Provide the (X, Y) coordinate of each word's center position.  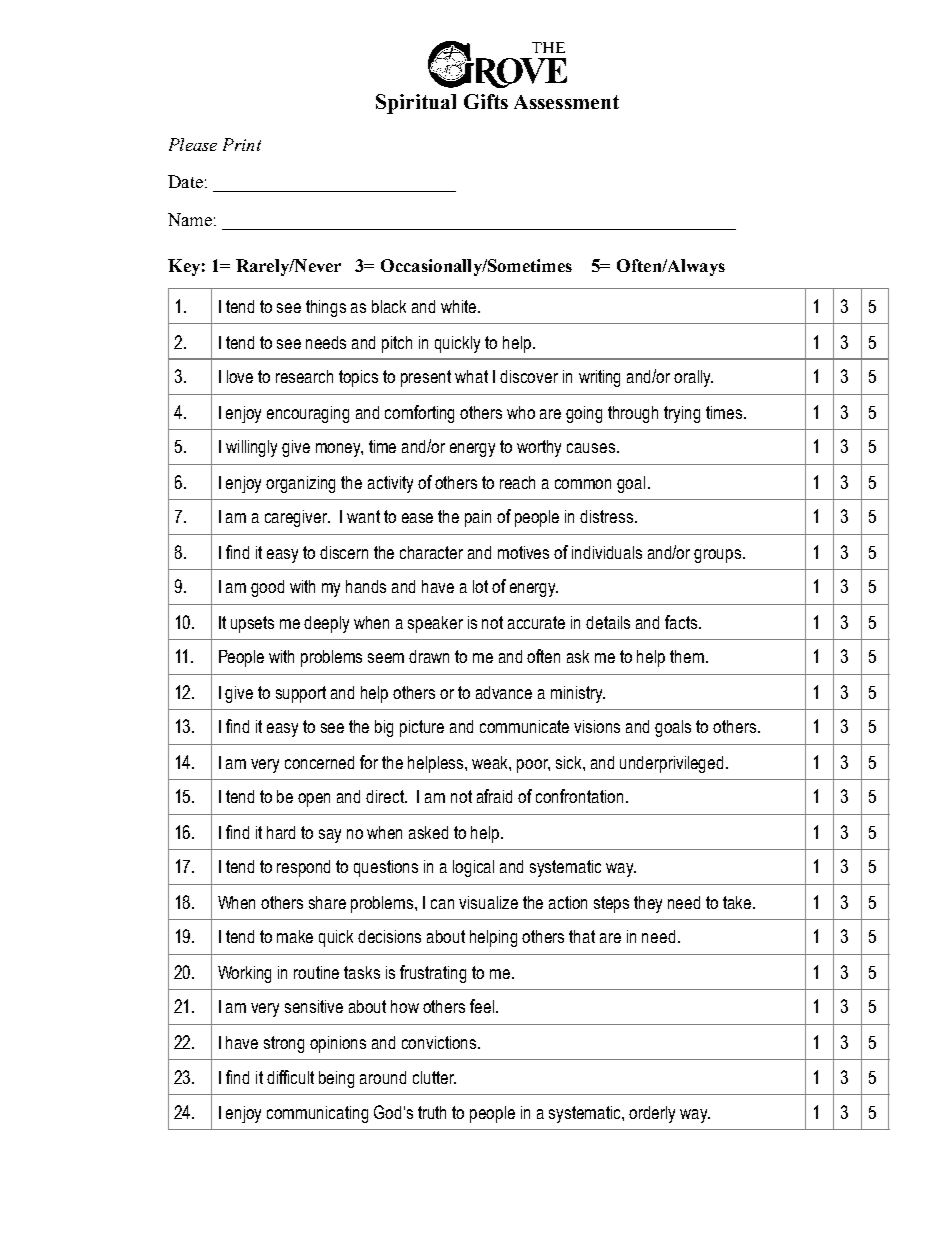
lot (480, 586)
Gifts (486, 101)
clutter (434, 1077)
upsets (252, 624)
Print (242, 144)
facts (682, 622)
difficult (290, 1077)
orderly (652, 1114)
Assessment (566, 102)
